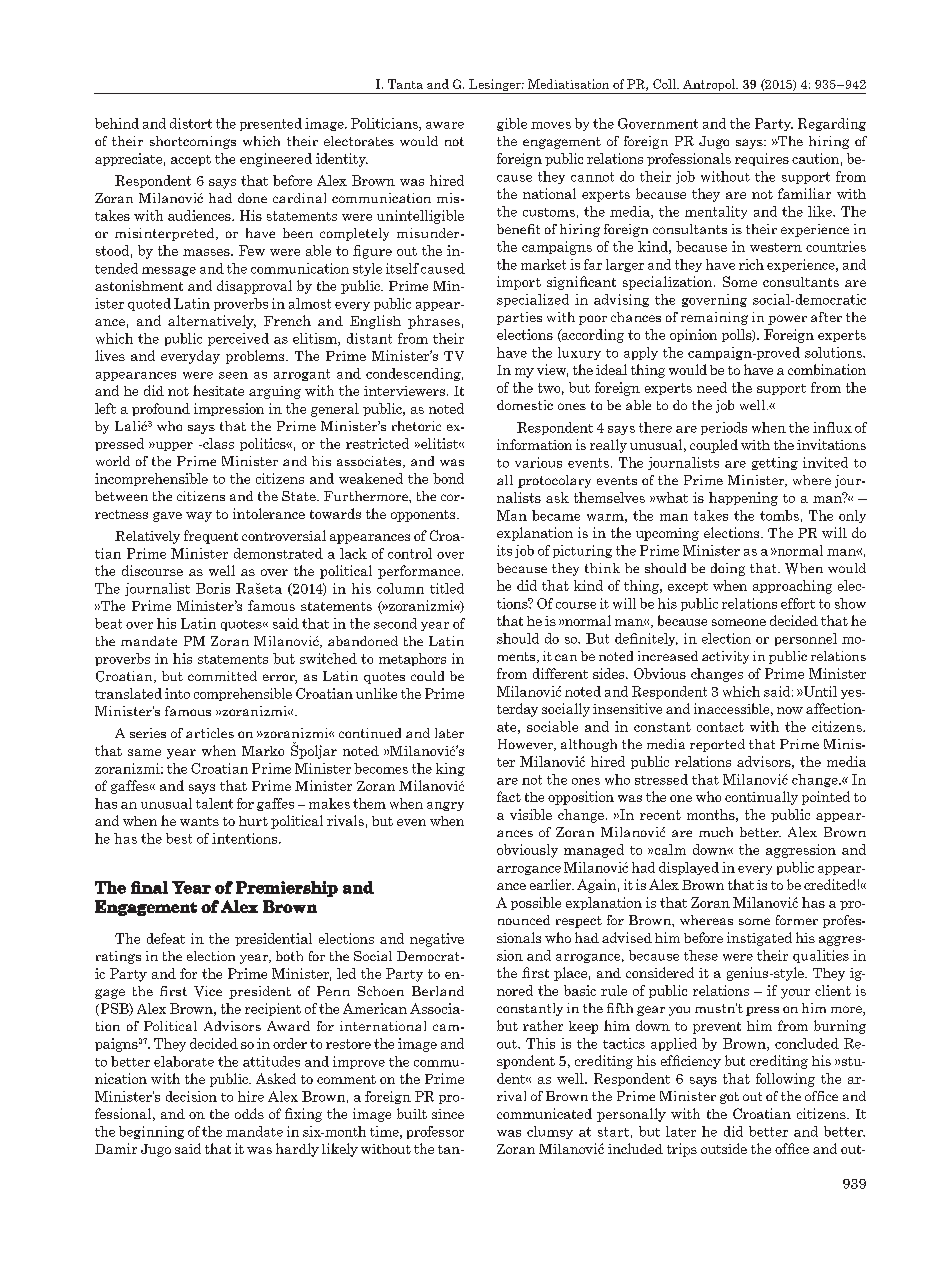 This screenshot has width=952, height=1272. I want to click on titled, so click(447, 588).
